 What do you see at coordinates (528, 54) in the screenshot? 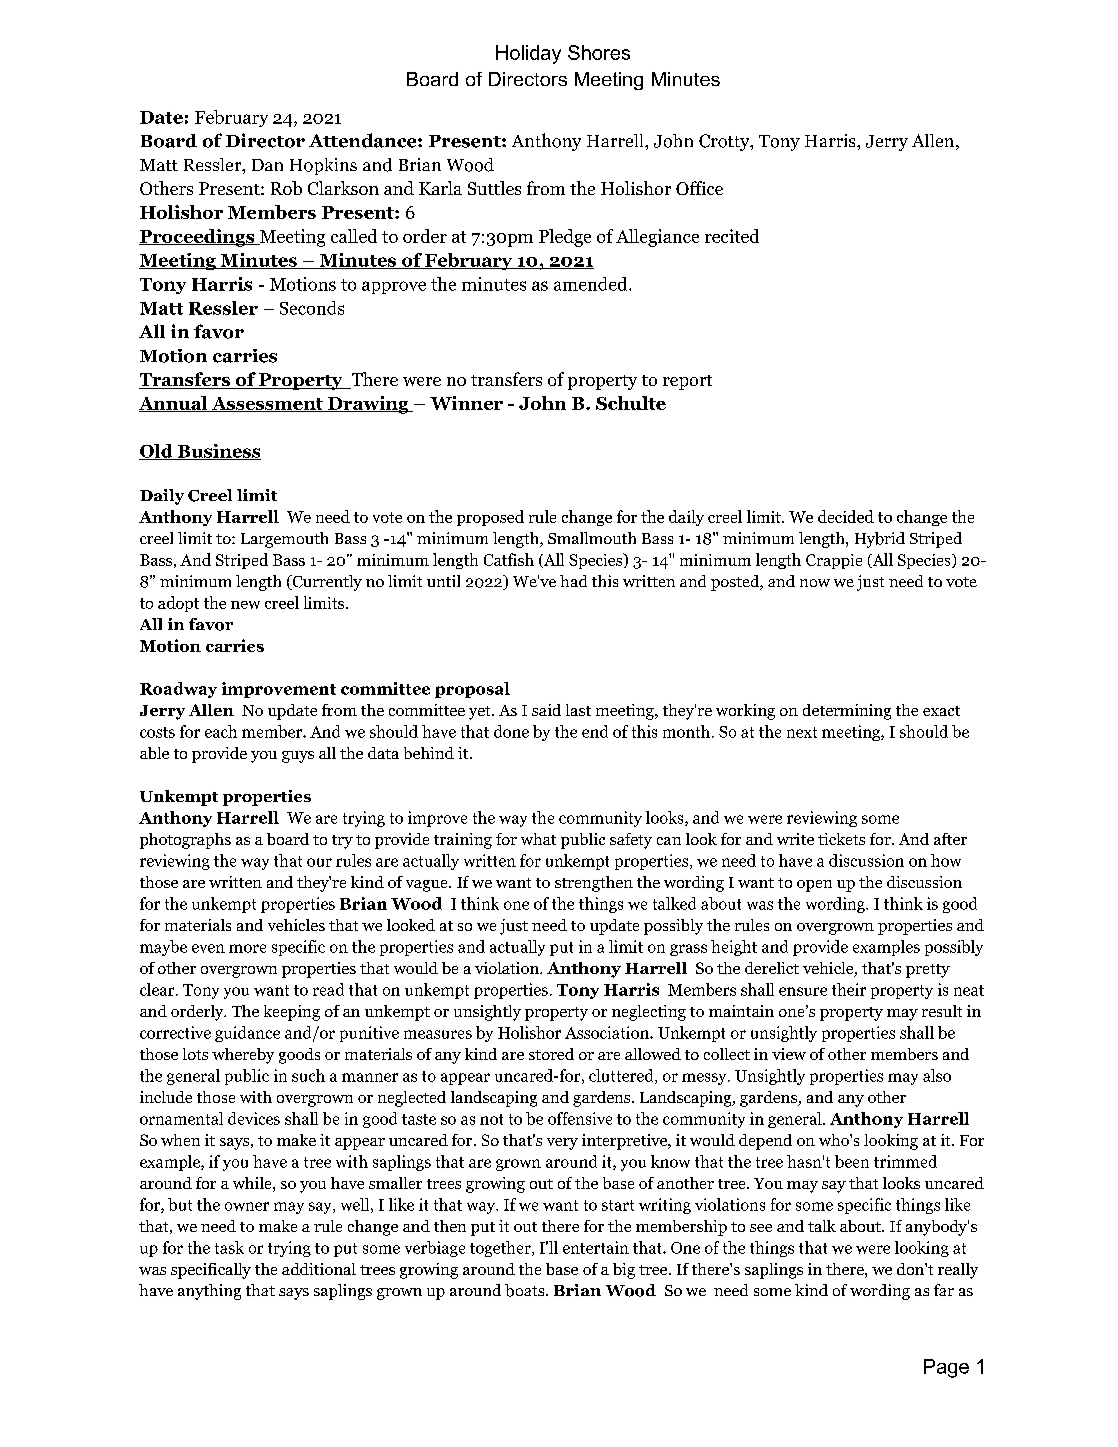
I see `Holiday` at bounding box center [528, 54].
